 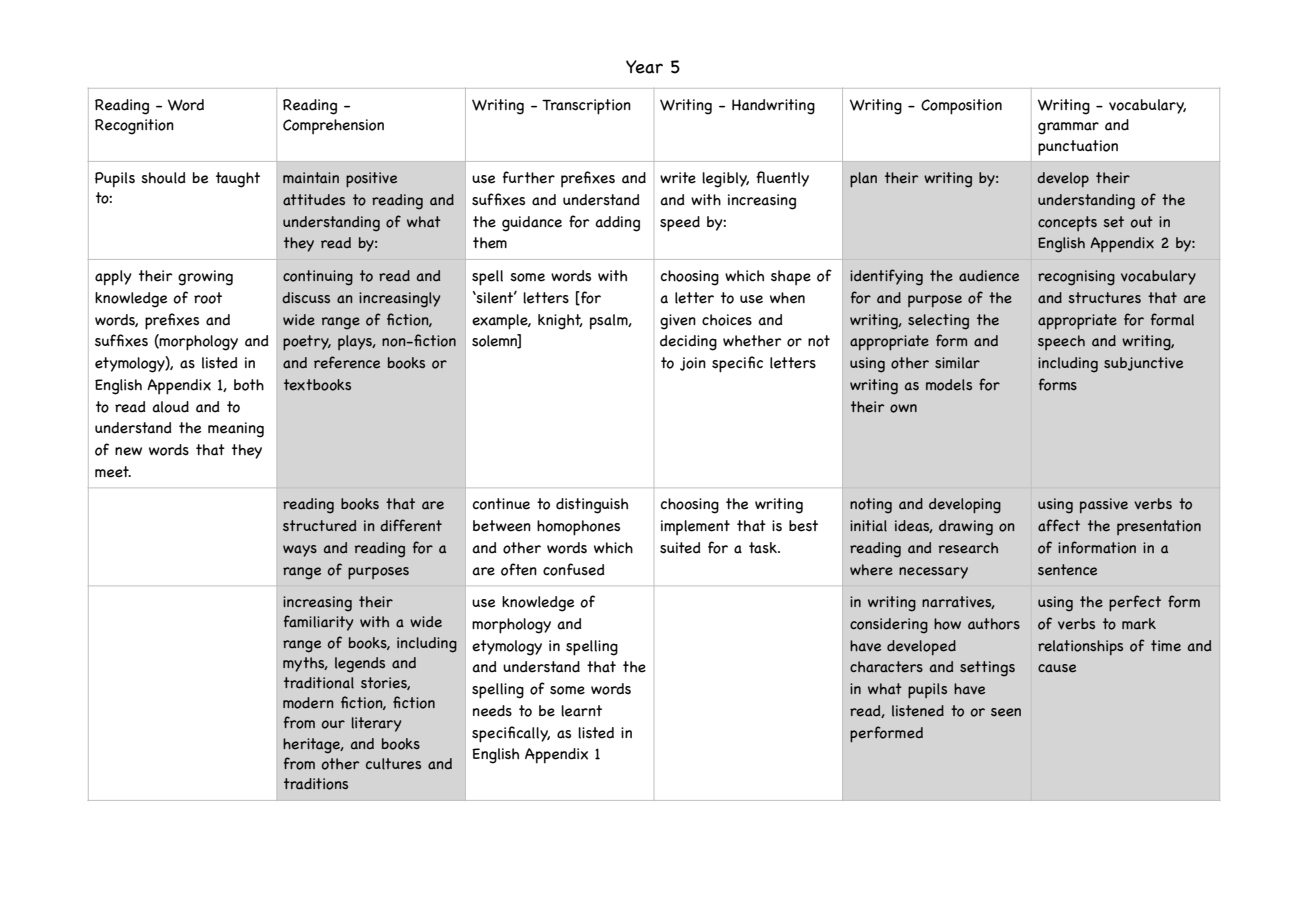 I want to click on Composition, so click(x=961, y=107).
